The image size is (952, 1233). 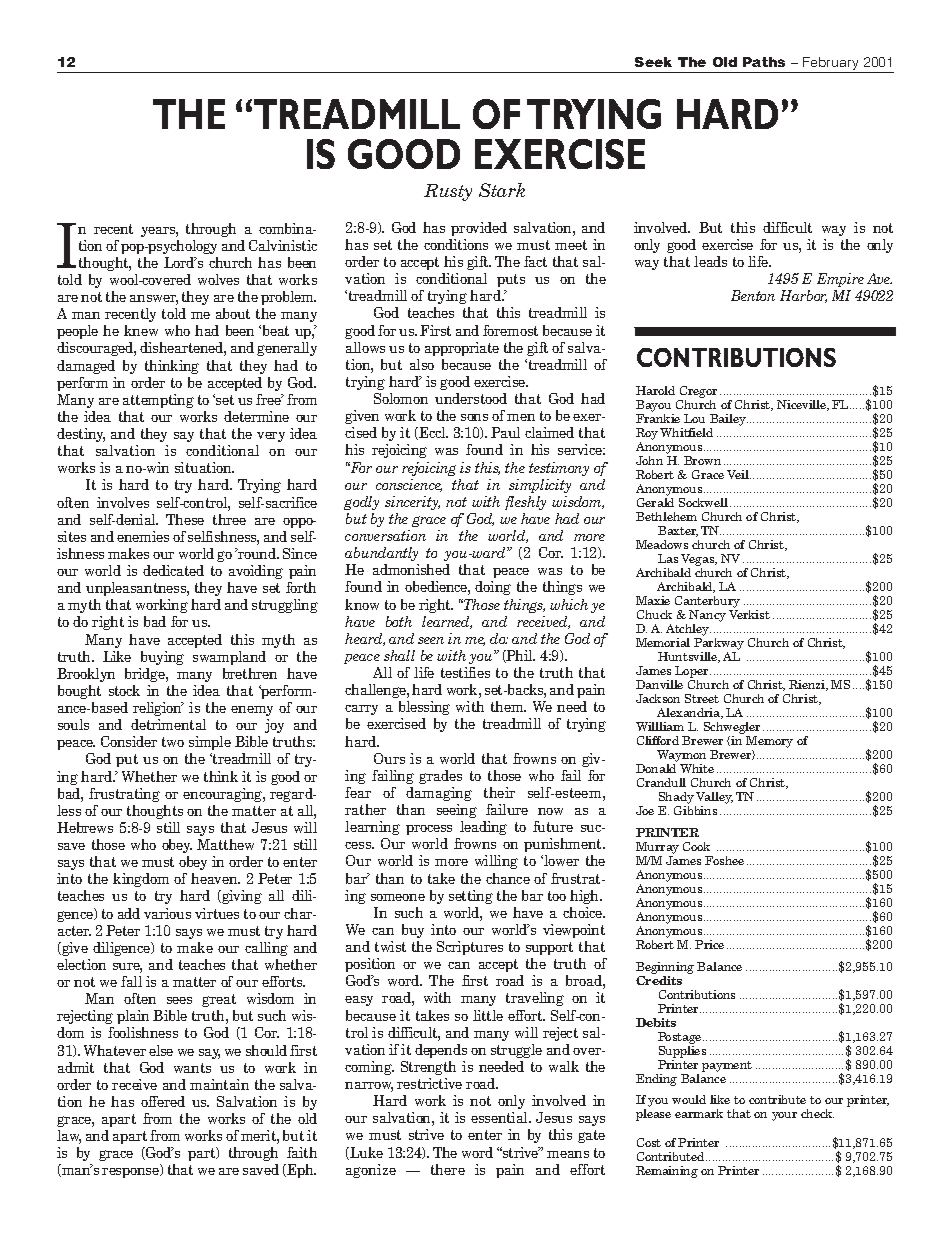 What do you see at coordinates (439, 794) in the screenshot?
I see `damaging` at bounding box center [439, 794].
